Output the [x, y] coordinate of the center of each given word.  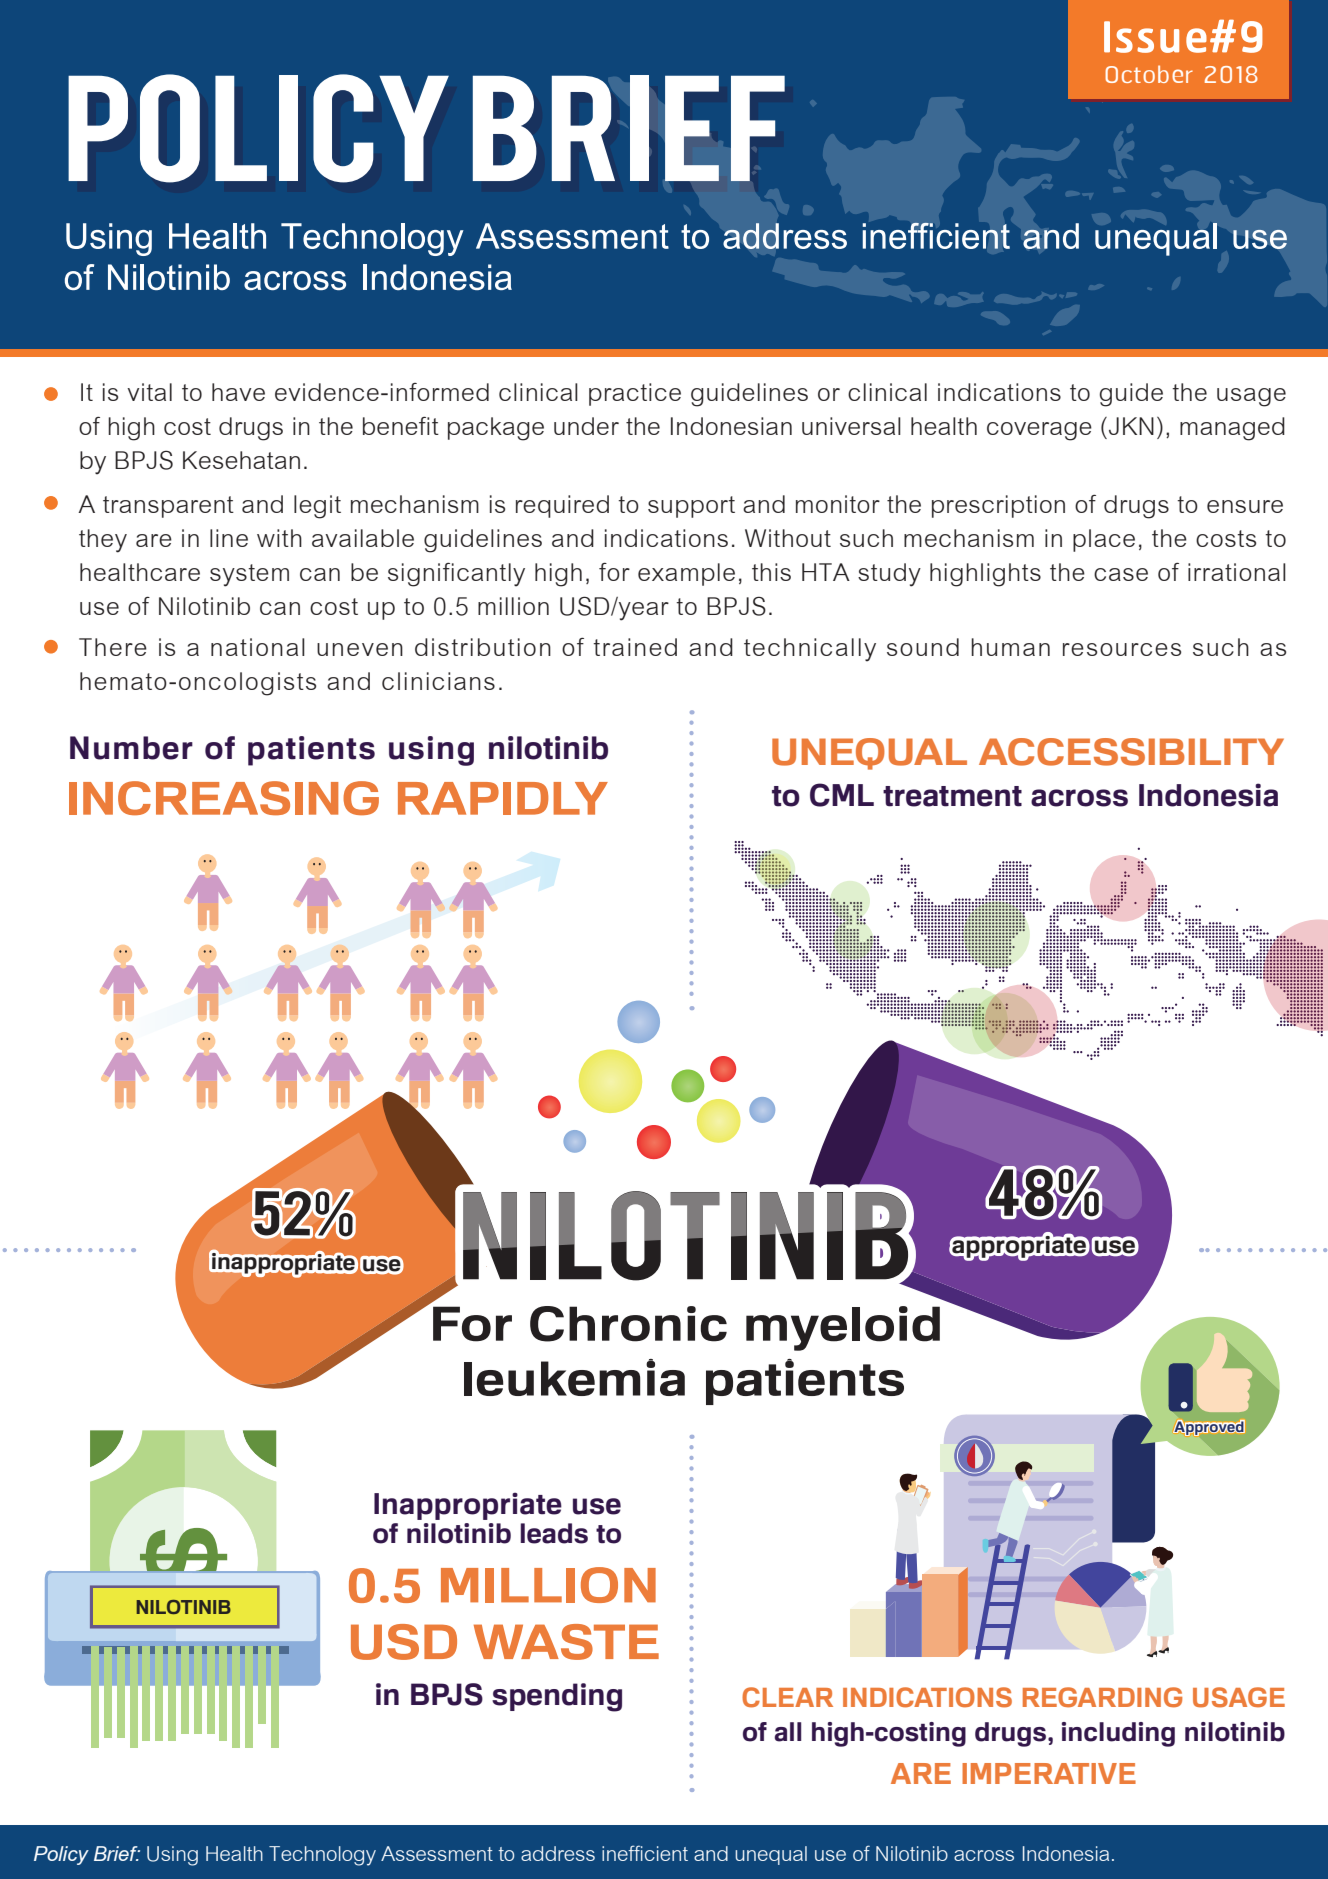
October [1149, 74]
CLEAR [787, 1697]
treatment [952, 796]
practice [635, 394]
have [238, 392]
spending [557, 1697]
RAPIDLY [503, 798]
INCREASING [224, 798]
